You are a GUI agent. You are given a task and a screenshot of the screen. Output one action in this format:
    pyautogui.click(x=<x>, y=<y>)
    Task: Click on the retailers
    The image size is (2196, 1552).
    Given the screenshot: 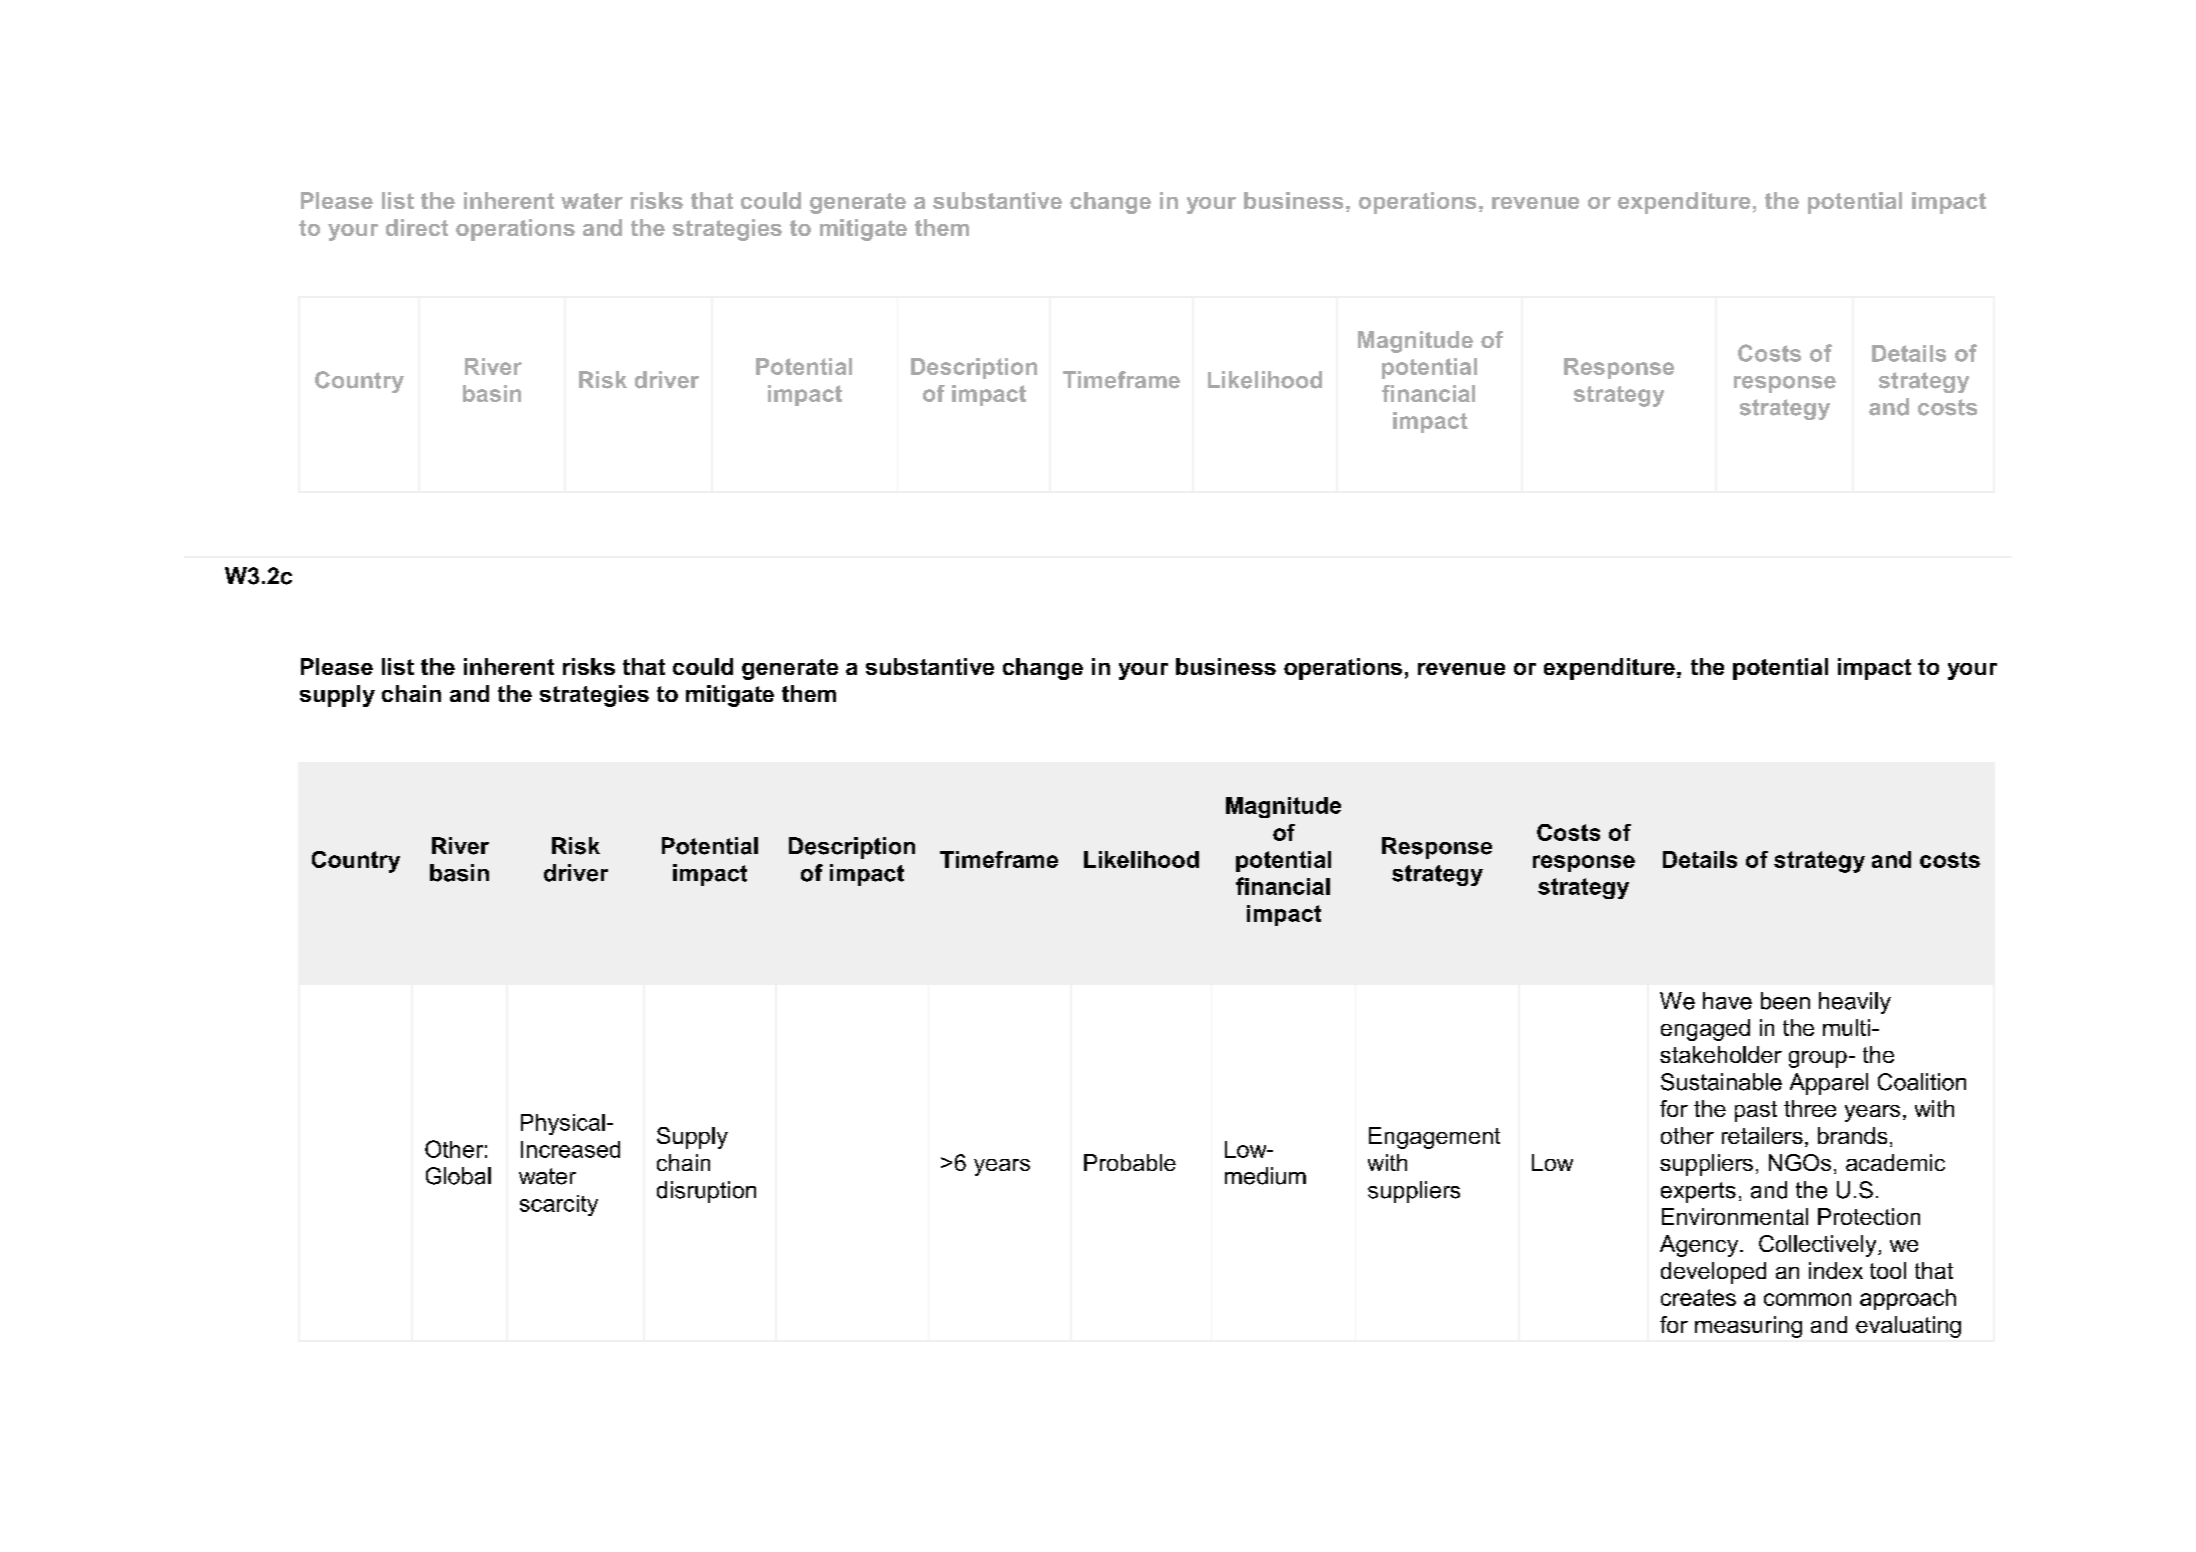 What is the action you would take?
    pyautogui.click(x=1762, y=1135)
